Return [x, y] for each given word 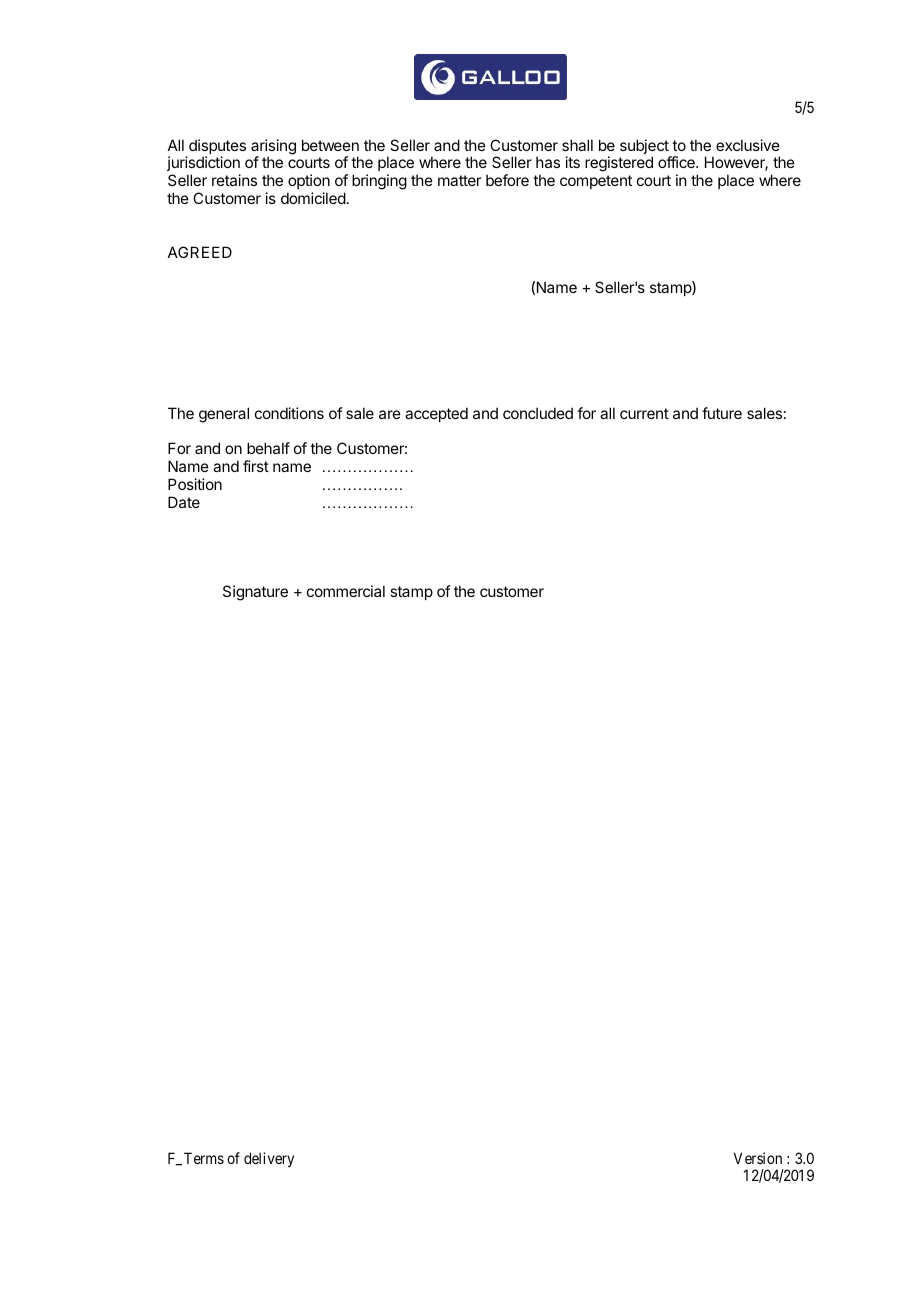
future [722, 413]
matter [459, 180]
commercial [346, 591]
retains [234, 180]
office [677, 162]
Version [758, 1158]
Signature [255, 593]
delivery [269, 1159]
